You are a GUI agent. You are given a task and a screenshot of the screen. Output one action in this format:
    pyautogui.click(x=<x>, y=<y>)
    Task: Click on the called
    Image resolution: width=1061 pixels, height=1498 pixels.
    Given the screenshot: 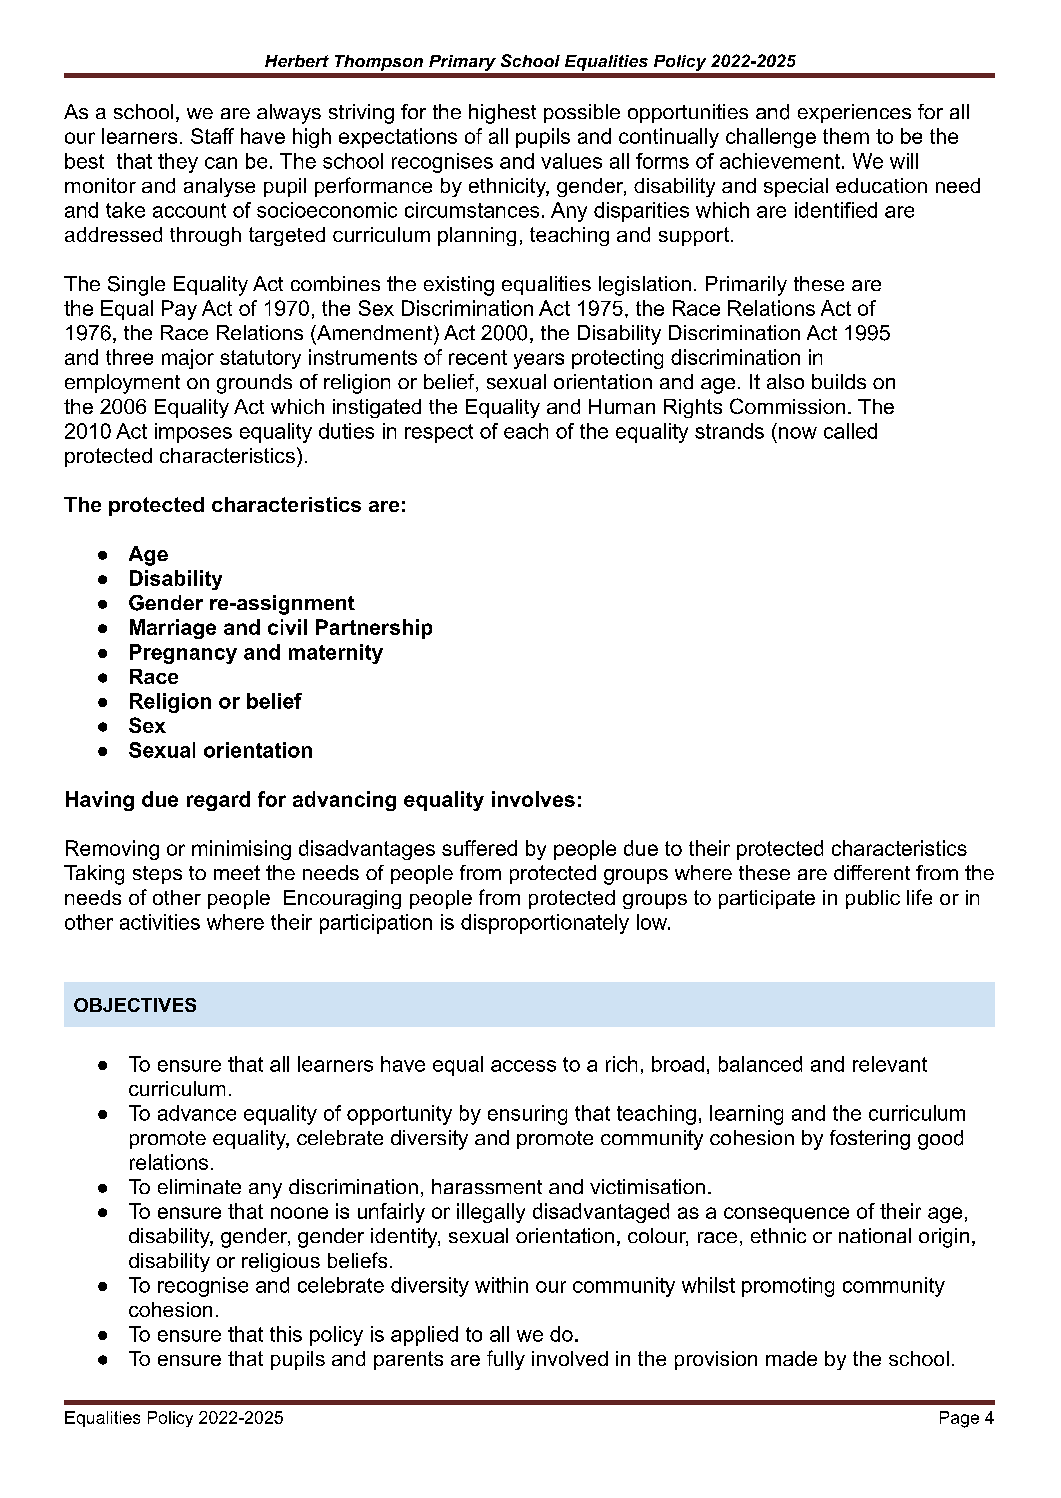 What is the action you would take?
    pyautogui.click(x=850, y=431)
